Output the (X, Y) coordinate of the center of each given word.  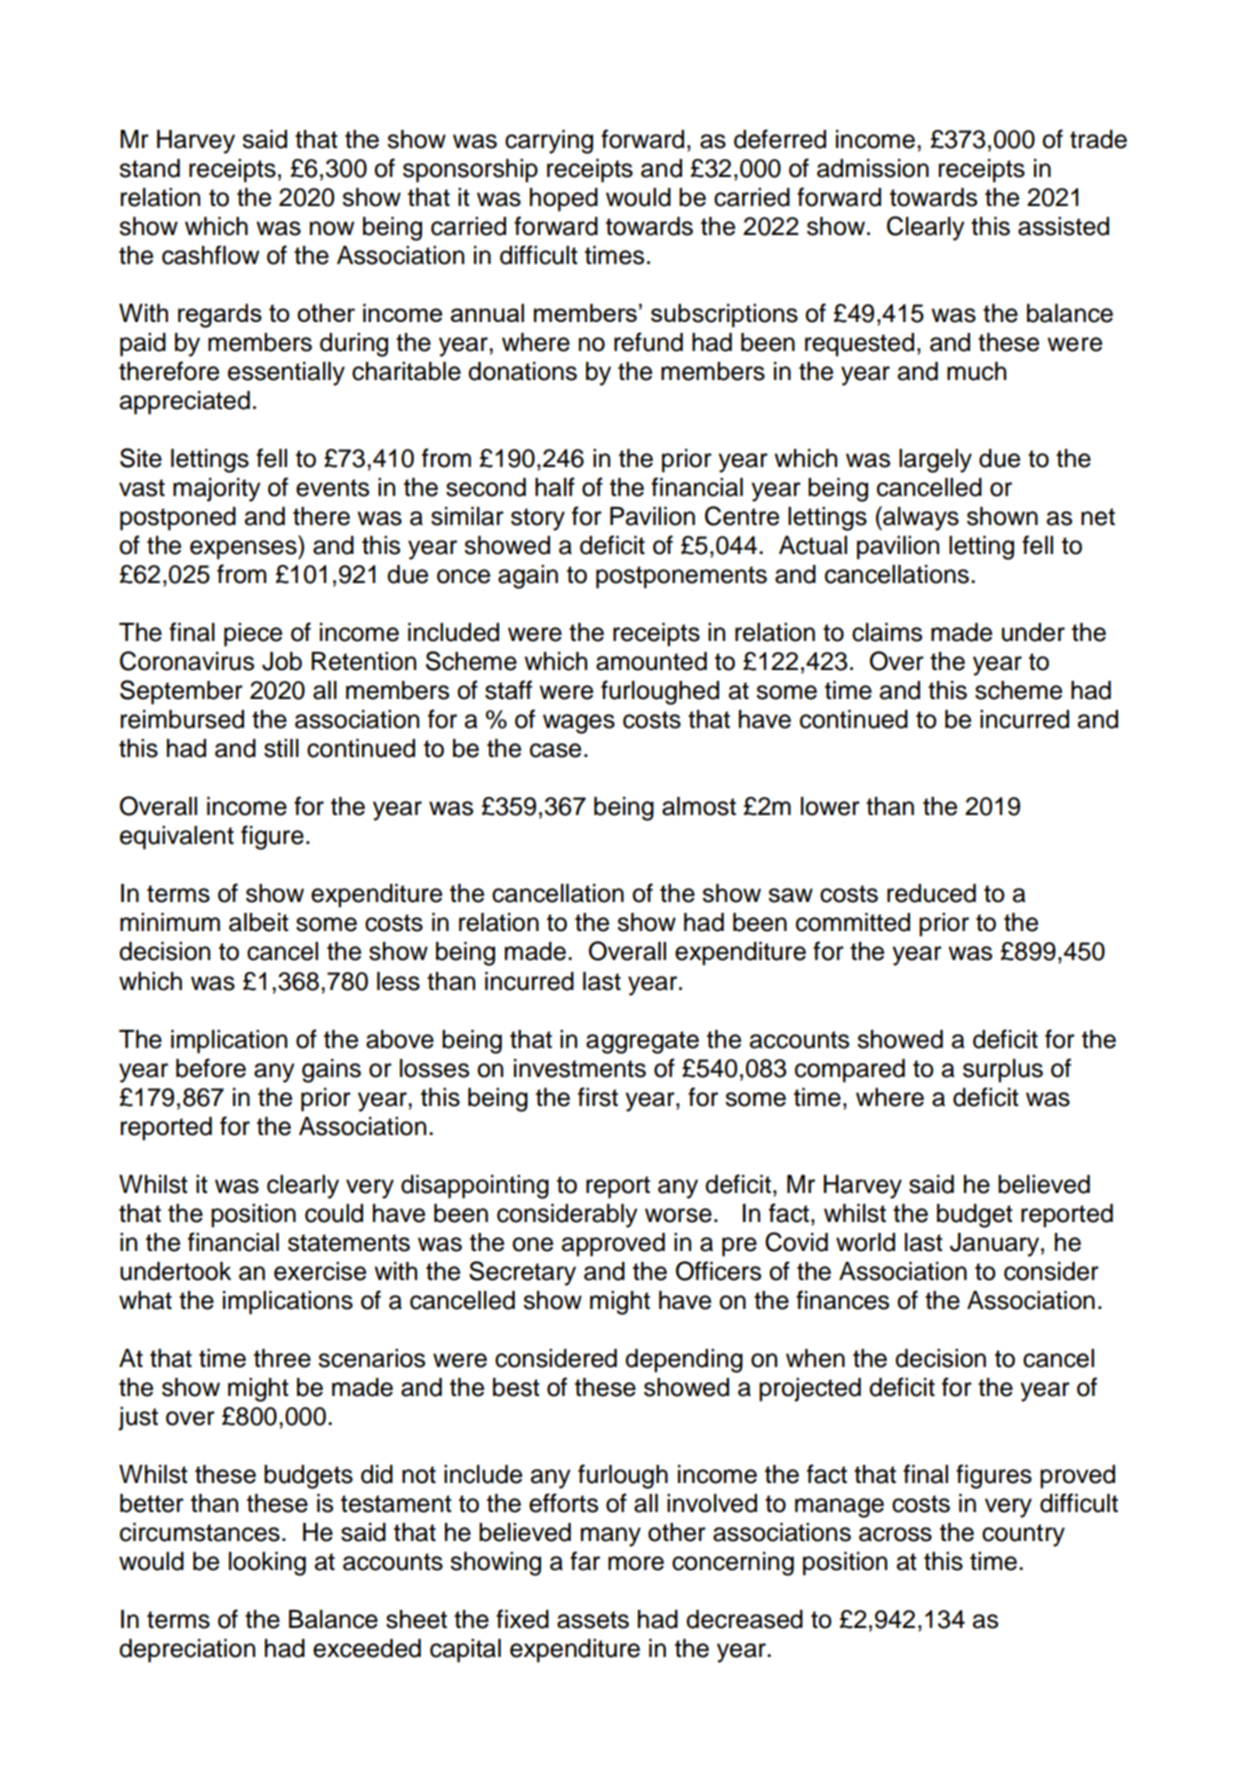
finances (842, 1300)
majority (217, 490)
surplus (1003, 1071)
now (332, 228)
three (282, 1358)
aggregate (642, 1042)
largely (935, 461)
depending (684, 1361)
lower (830, 806)
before (211, 1068)
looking (267, 1564)
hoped (564, 200)
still (281, 748)
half (555, 487)
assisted (1063, 226)
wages (579, 724)
